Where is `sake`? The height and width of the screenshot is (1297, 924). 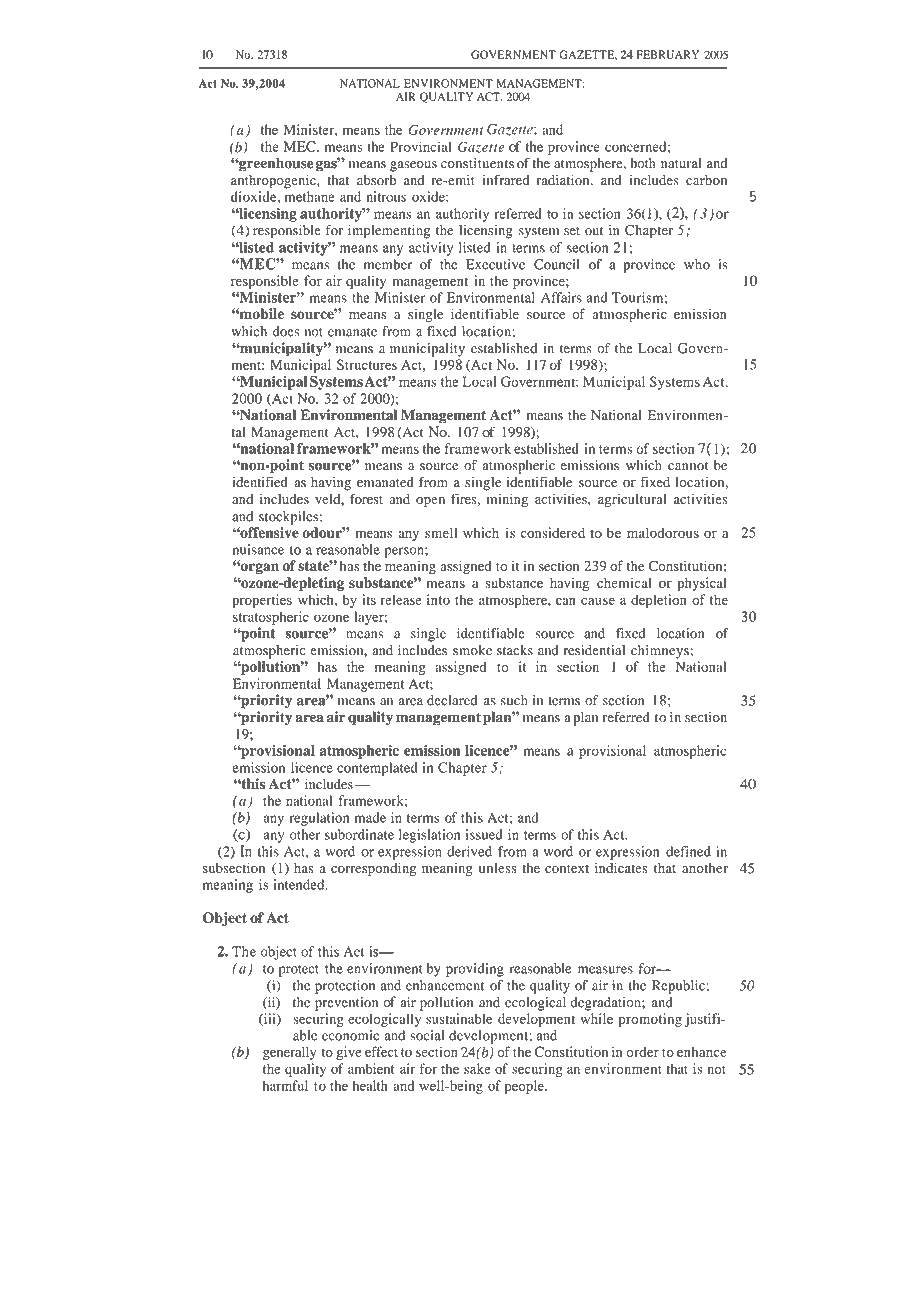
sake is located at coordinates (477, 1068).
